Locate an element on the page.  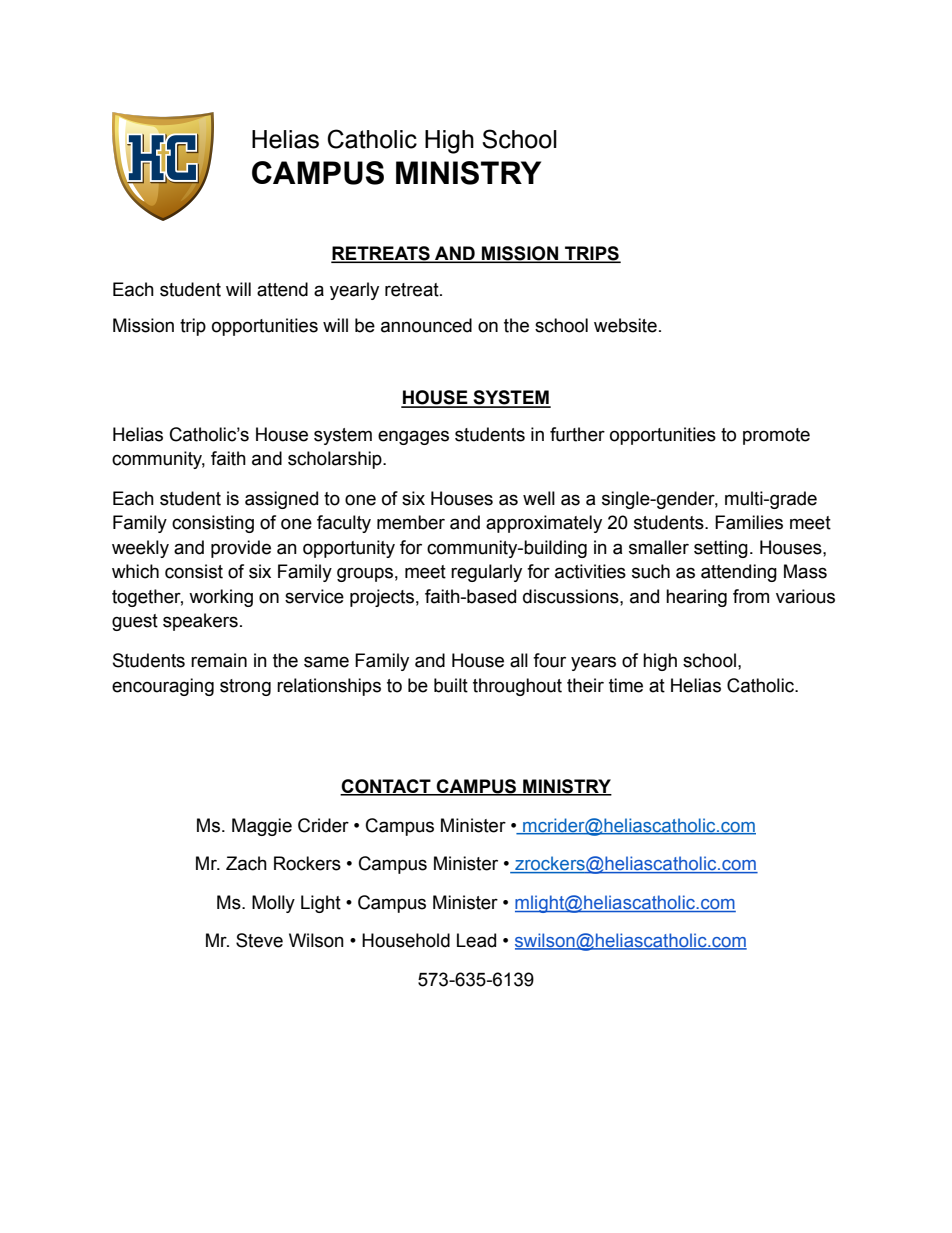
strong is located at coordinates (245, 687).
